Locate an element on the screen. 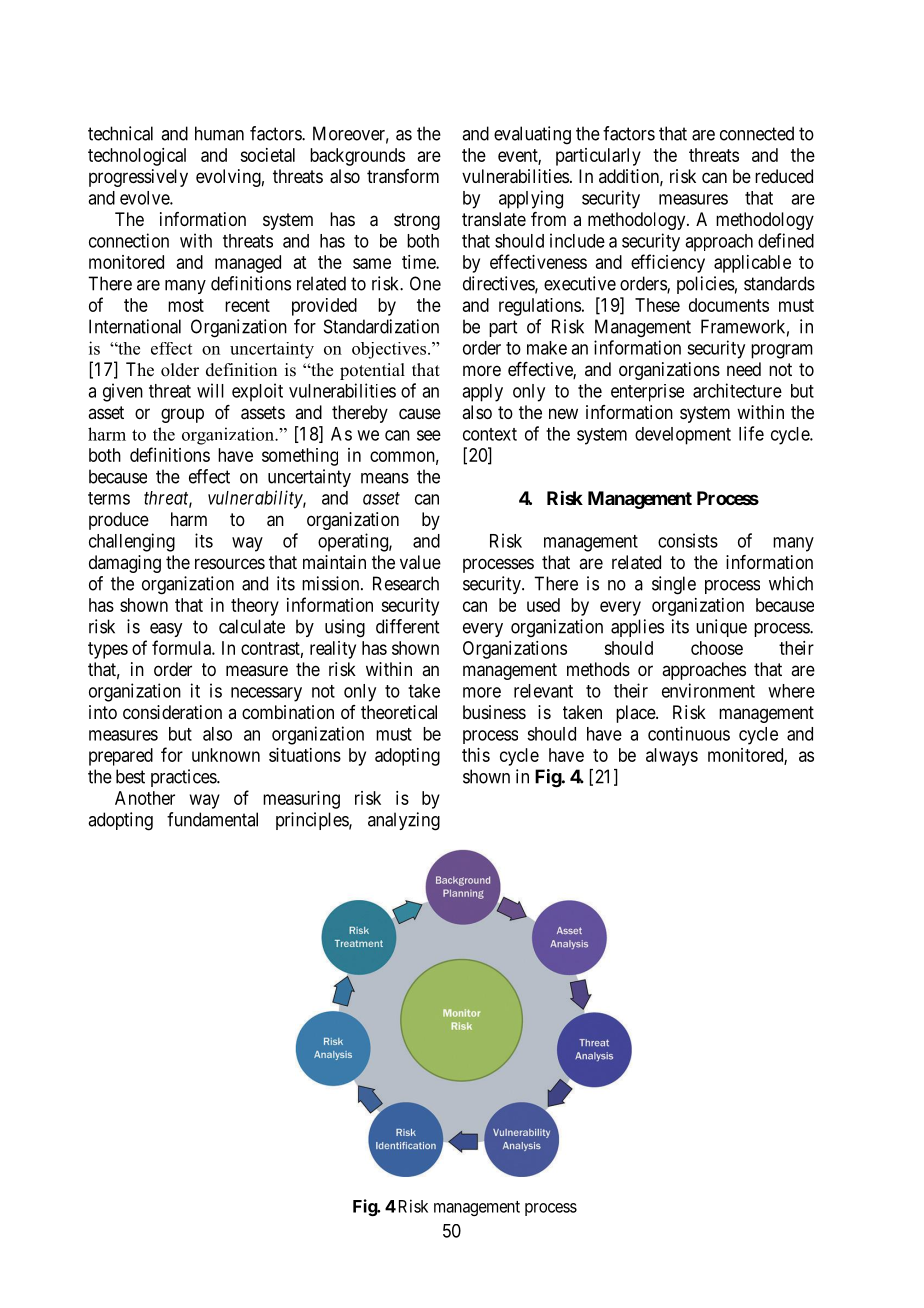 The width and height of the screenshot is (924, 1308). connected is located at coordinates (757, 133).
